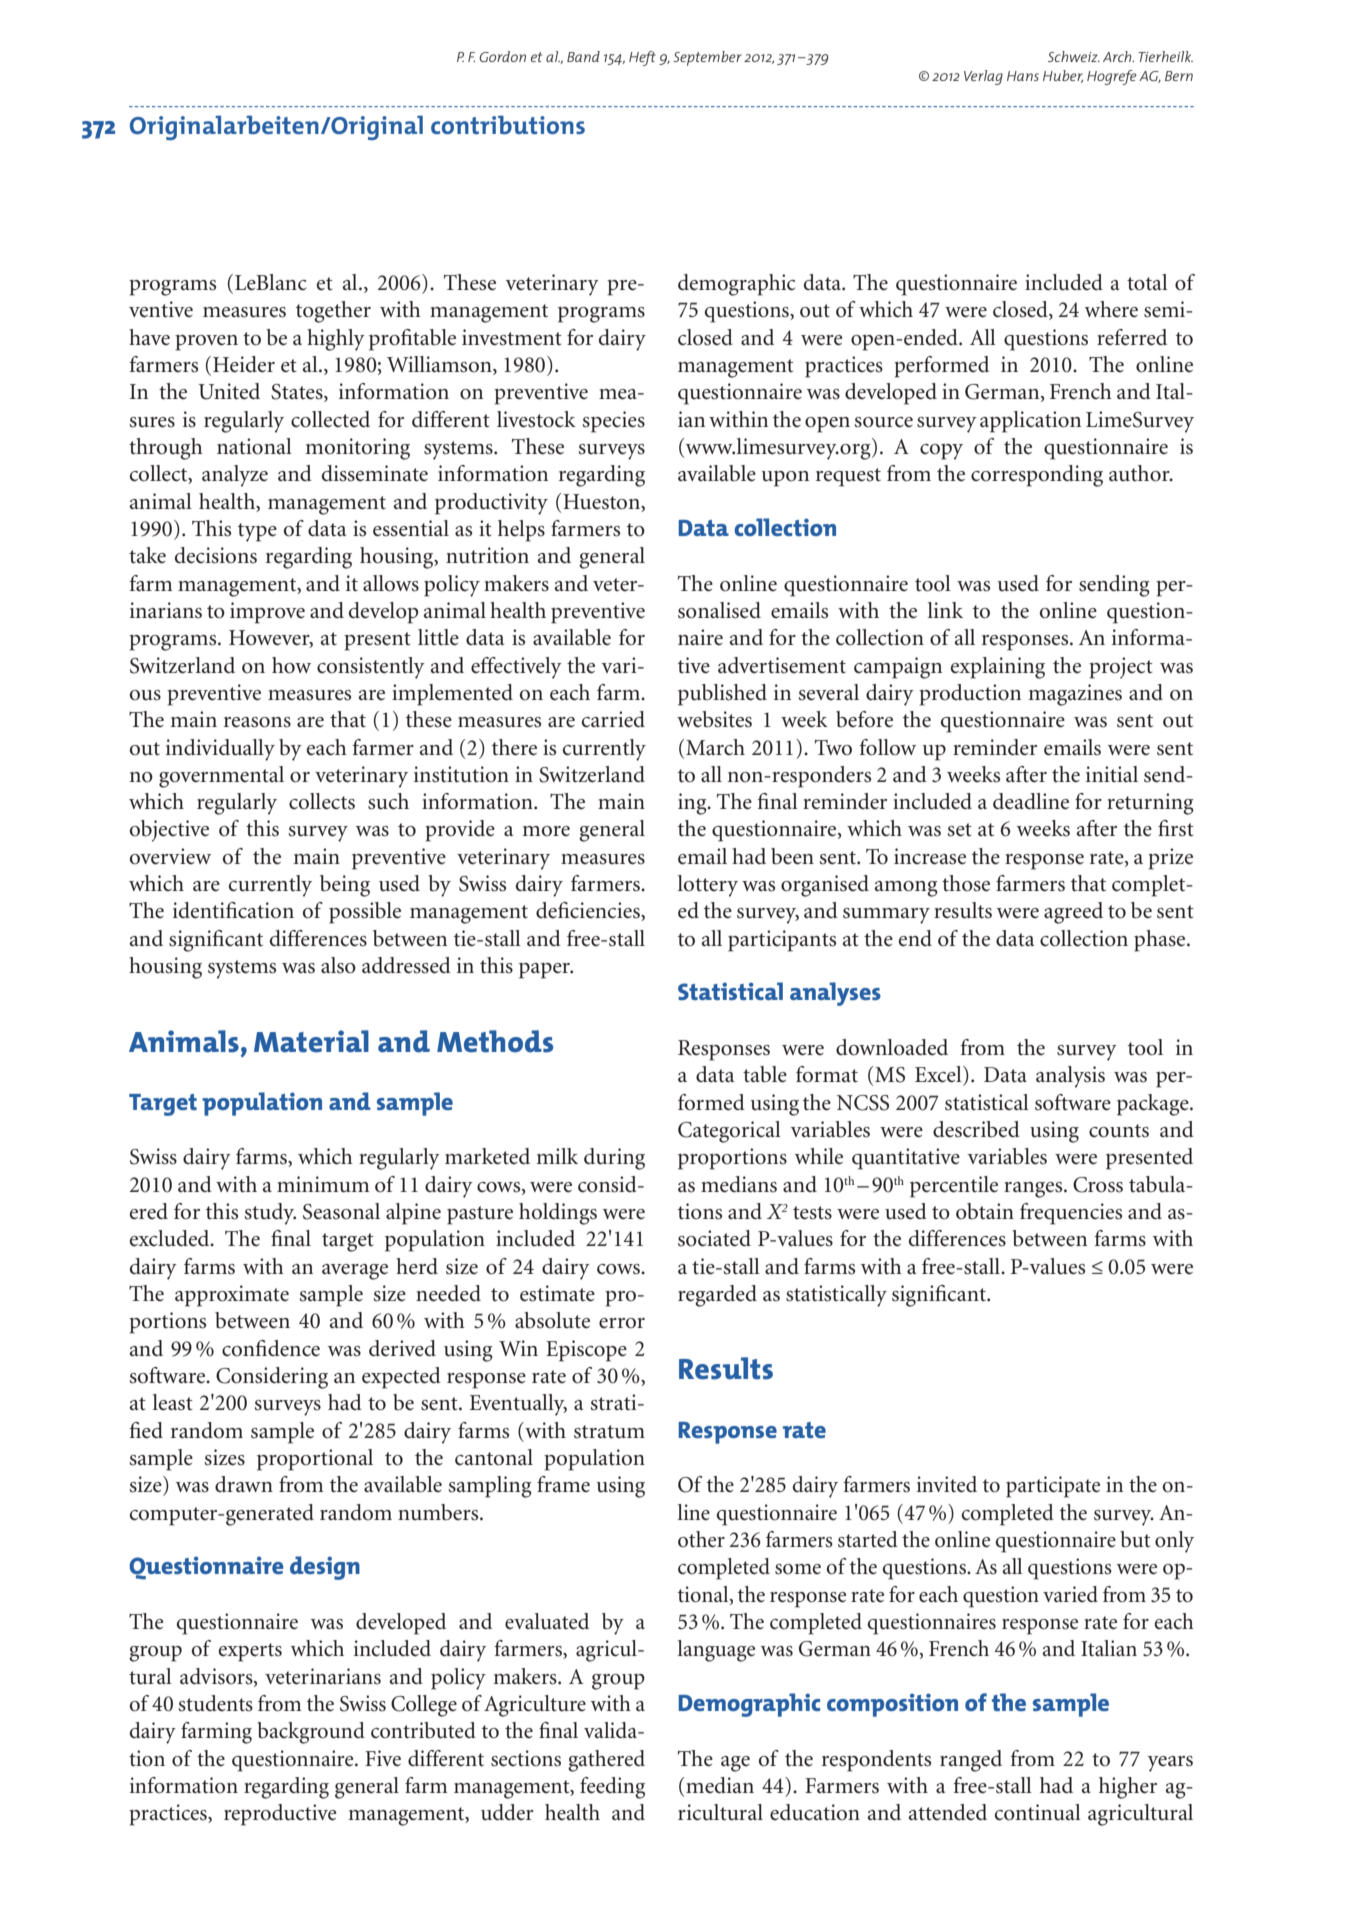 This document has height=1917, width=1355. What do you see at coordinates (502, 56) in the document?
I see `Gordon` at bounding box center [502, 56].
